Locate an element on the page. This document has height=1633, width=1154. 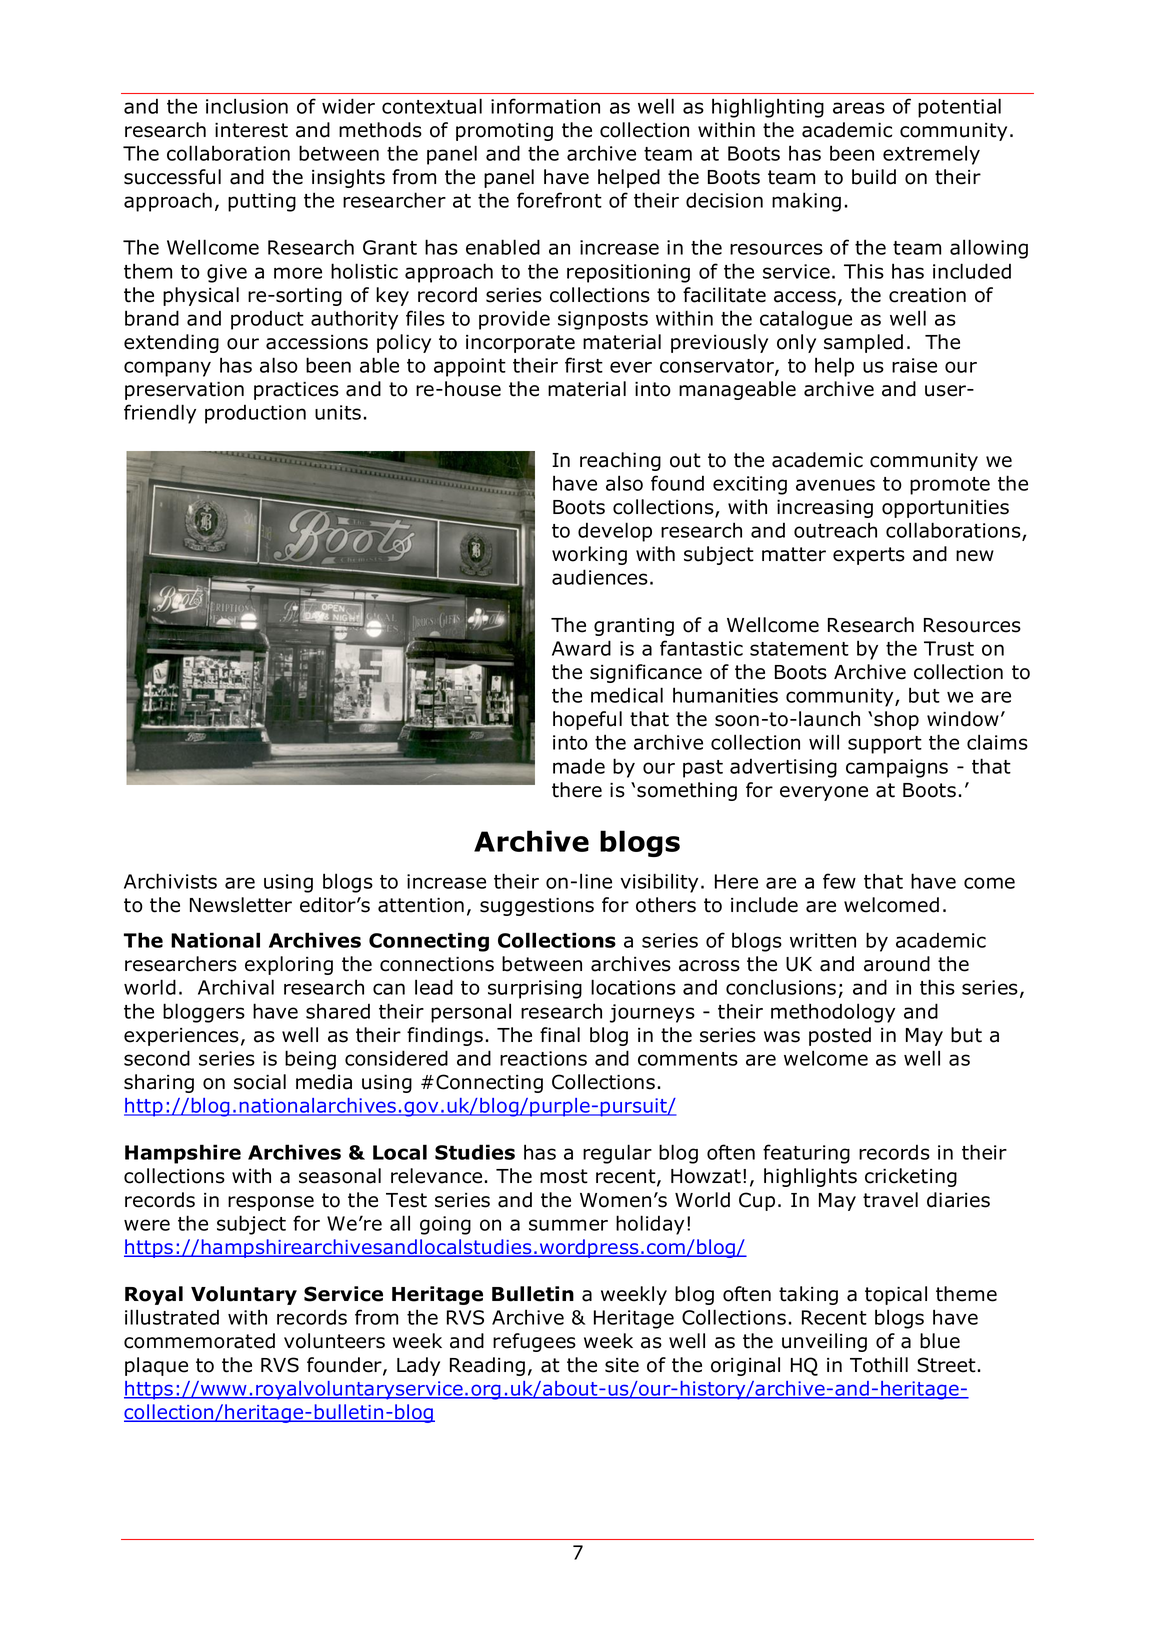
around is located at coordinates (897, 964).
